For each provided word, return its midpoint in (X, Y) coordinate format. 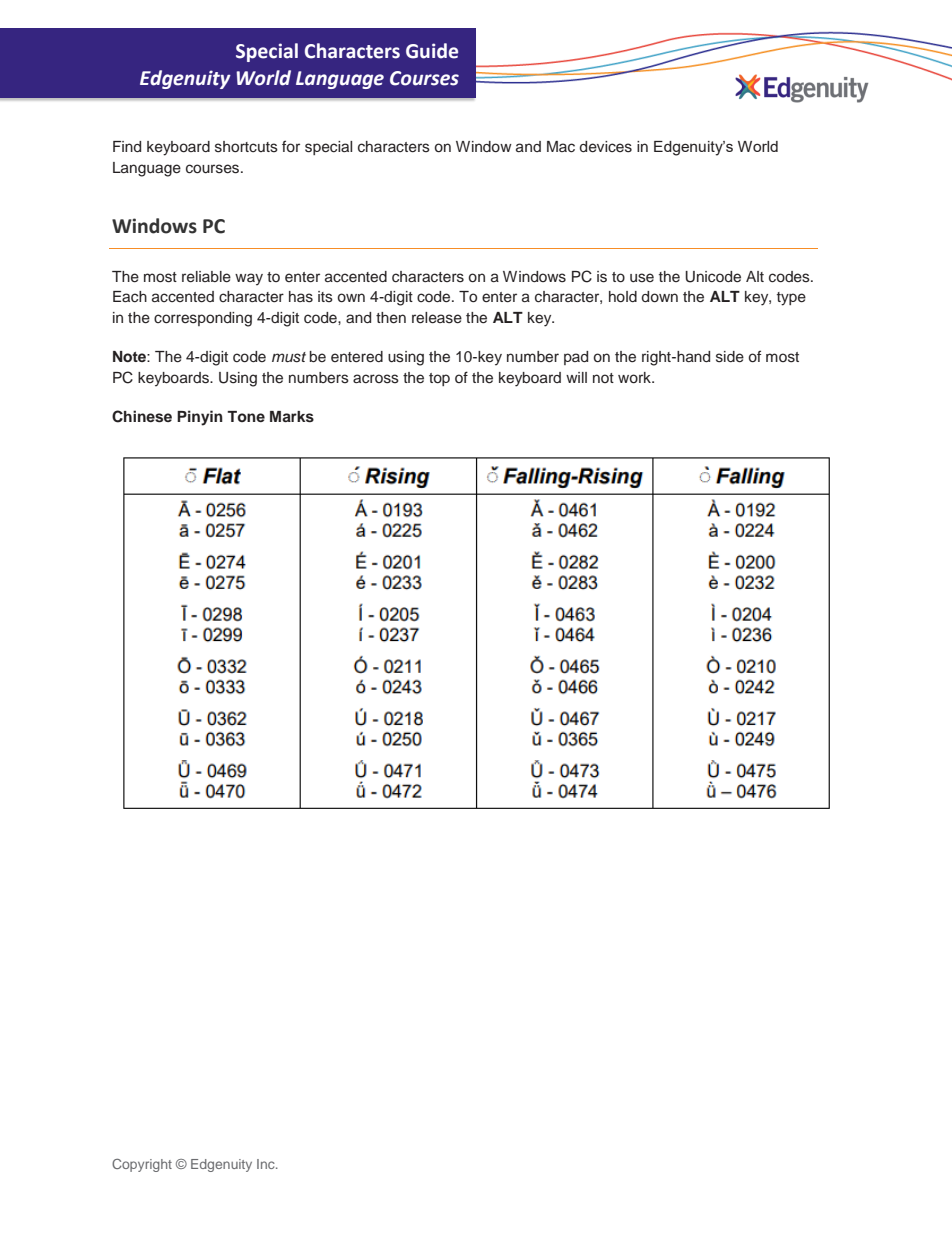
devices (606, 147)
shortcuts (246, 147)
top (439, 379)
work (635, 377)
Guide (432, 51)
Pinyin (200, 418)
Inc (267, 1164)
